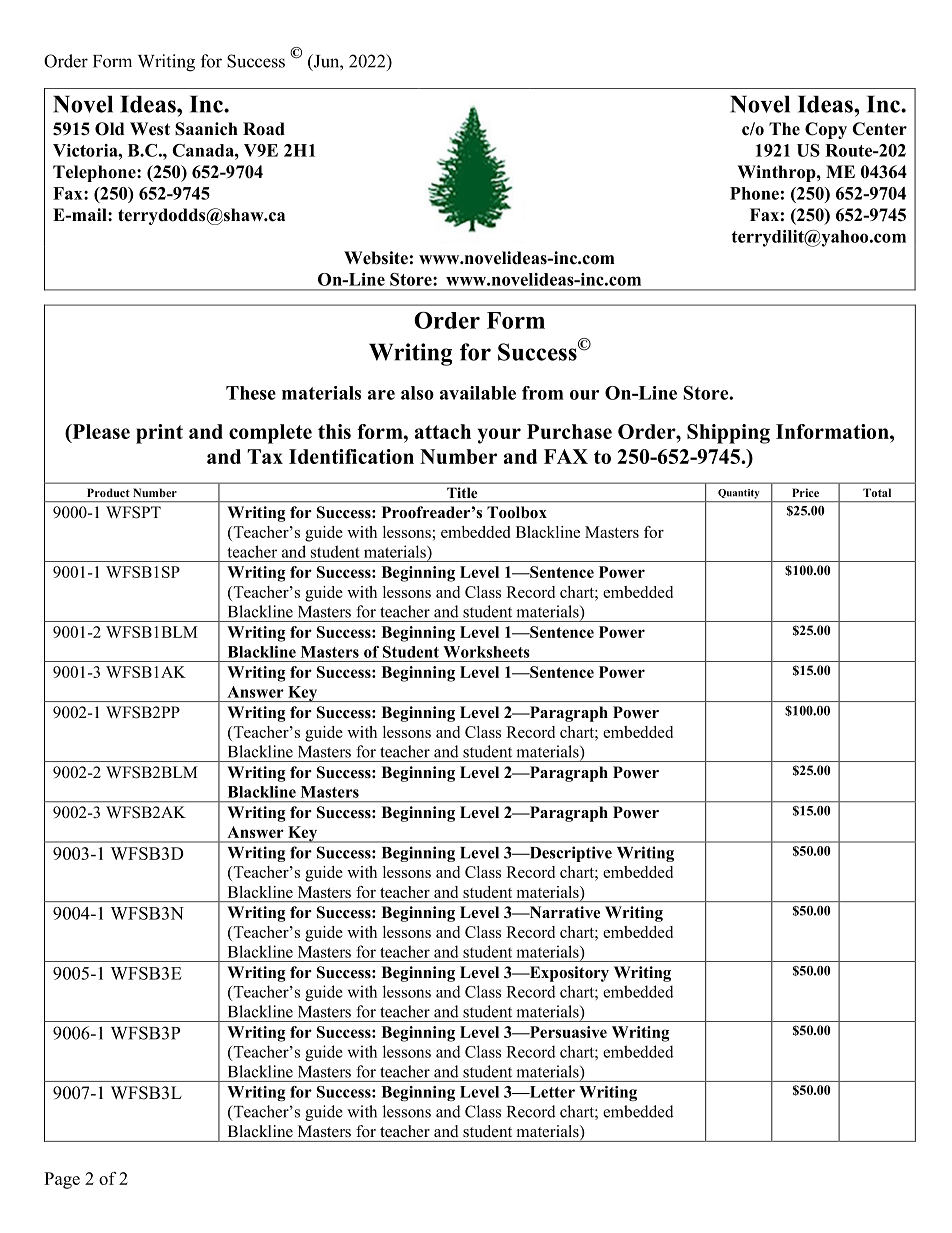 The height and width of the page is (1233, 952). Describe the element at coordinates (150, 129) in the page. I see `West` at that location.
